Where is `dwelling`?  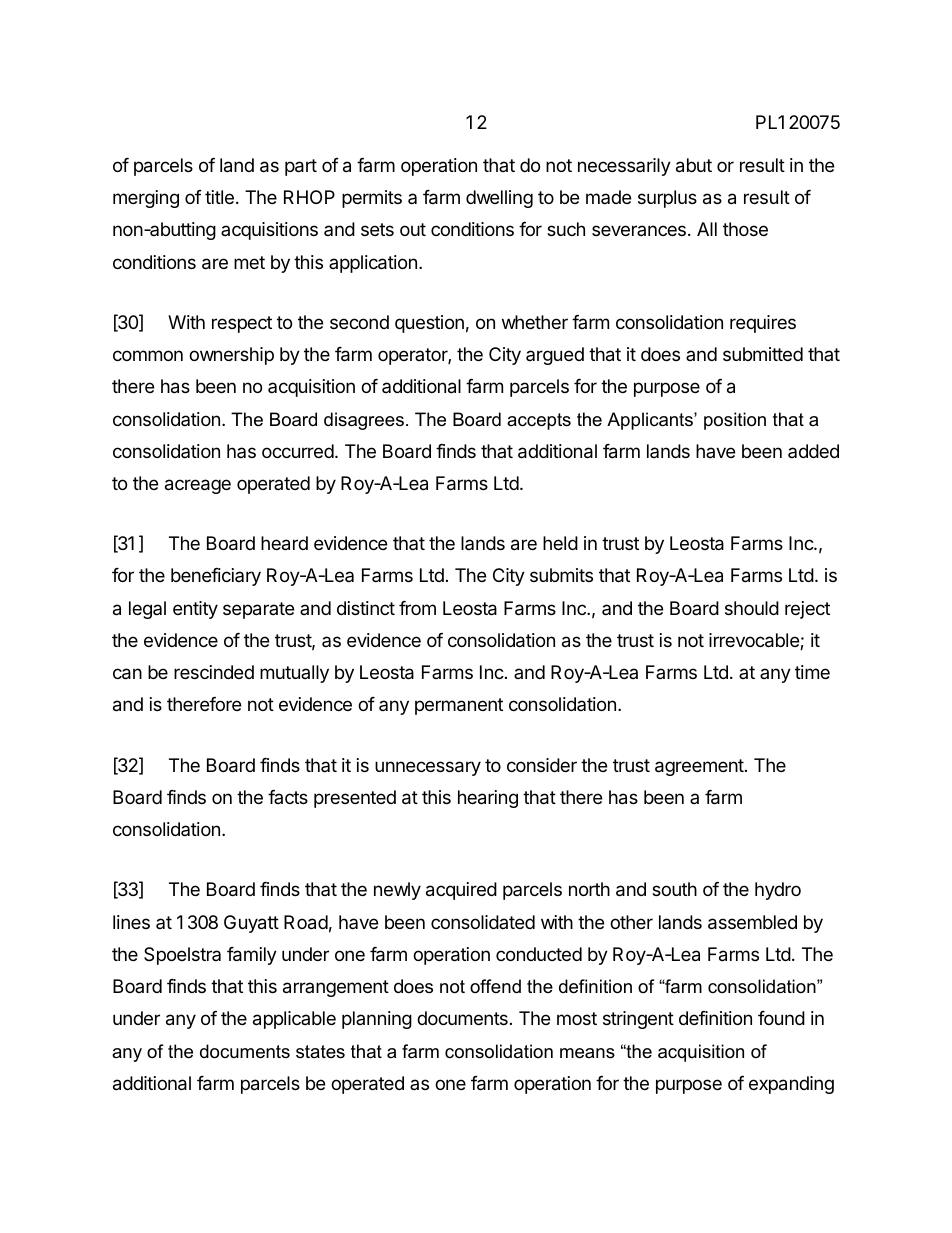
dwelling is located at coordinates (499, 199).
